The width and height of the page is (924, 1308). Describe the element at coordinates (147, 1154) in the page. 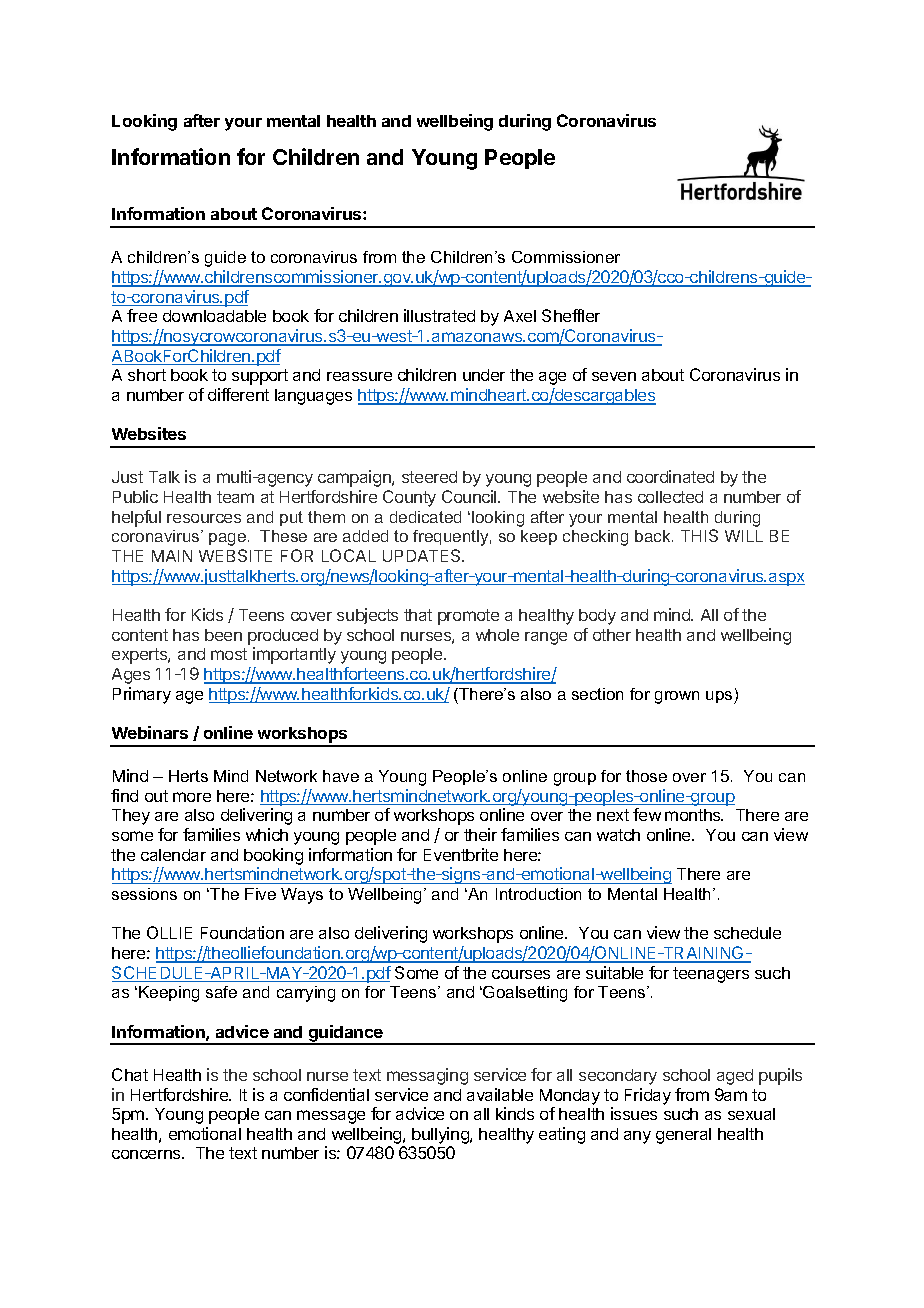

I see `concerns` at that location.
